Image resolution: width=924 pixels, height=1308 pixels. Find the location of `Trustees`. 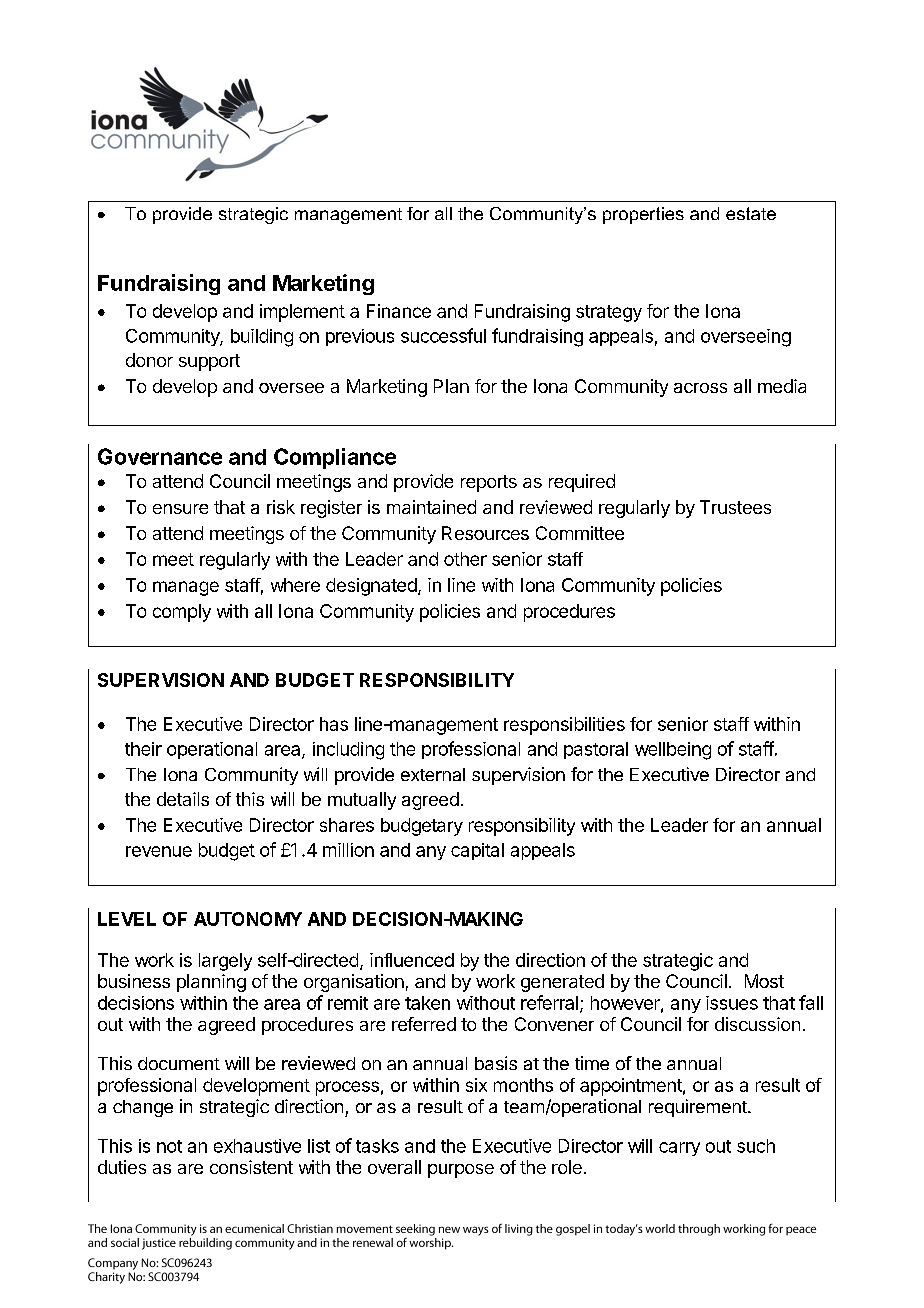

Trustees is located at coordinates (735, 507).
